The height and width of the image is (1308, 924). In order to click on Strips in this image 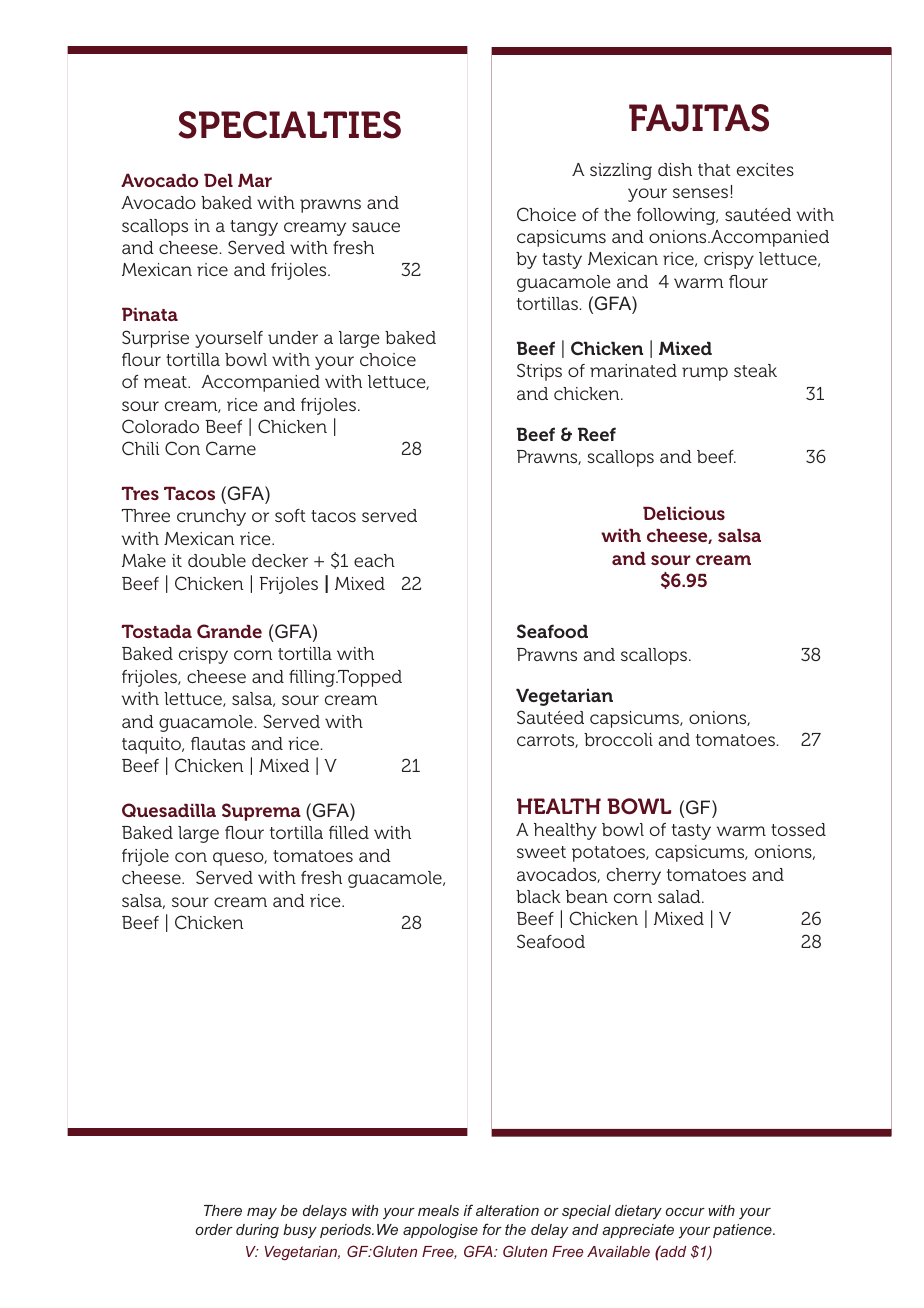, I will do `click(539, 372)`.
